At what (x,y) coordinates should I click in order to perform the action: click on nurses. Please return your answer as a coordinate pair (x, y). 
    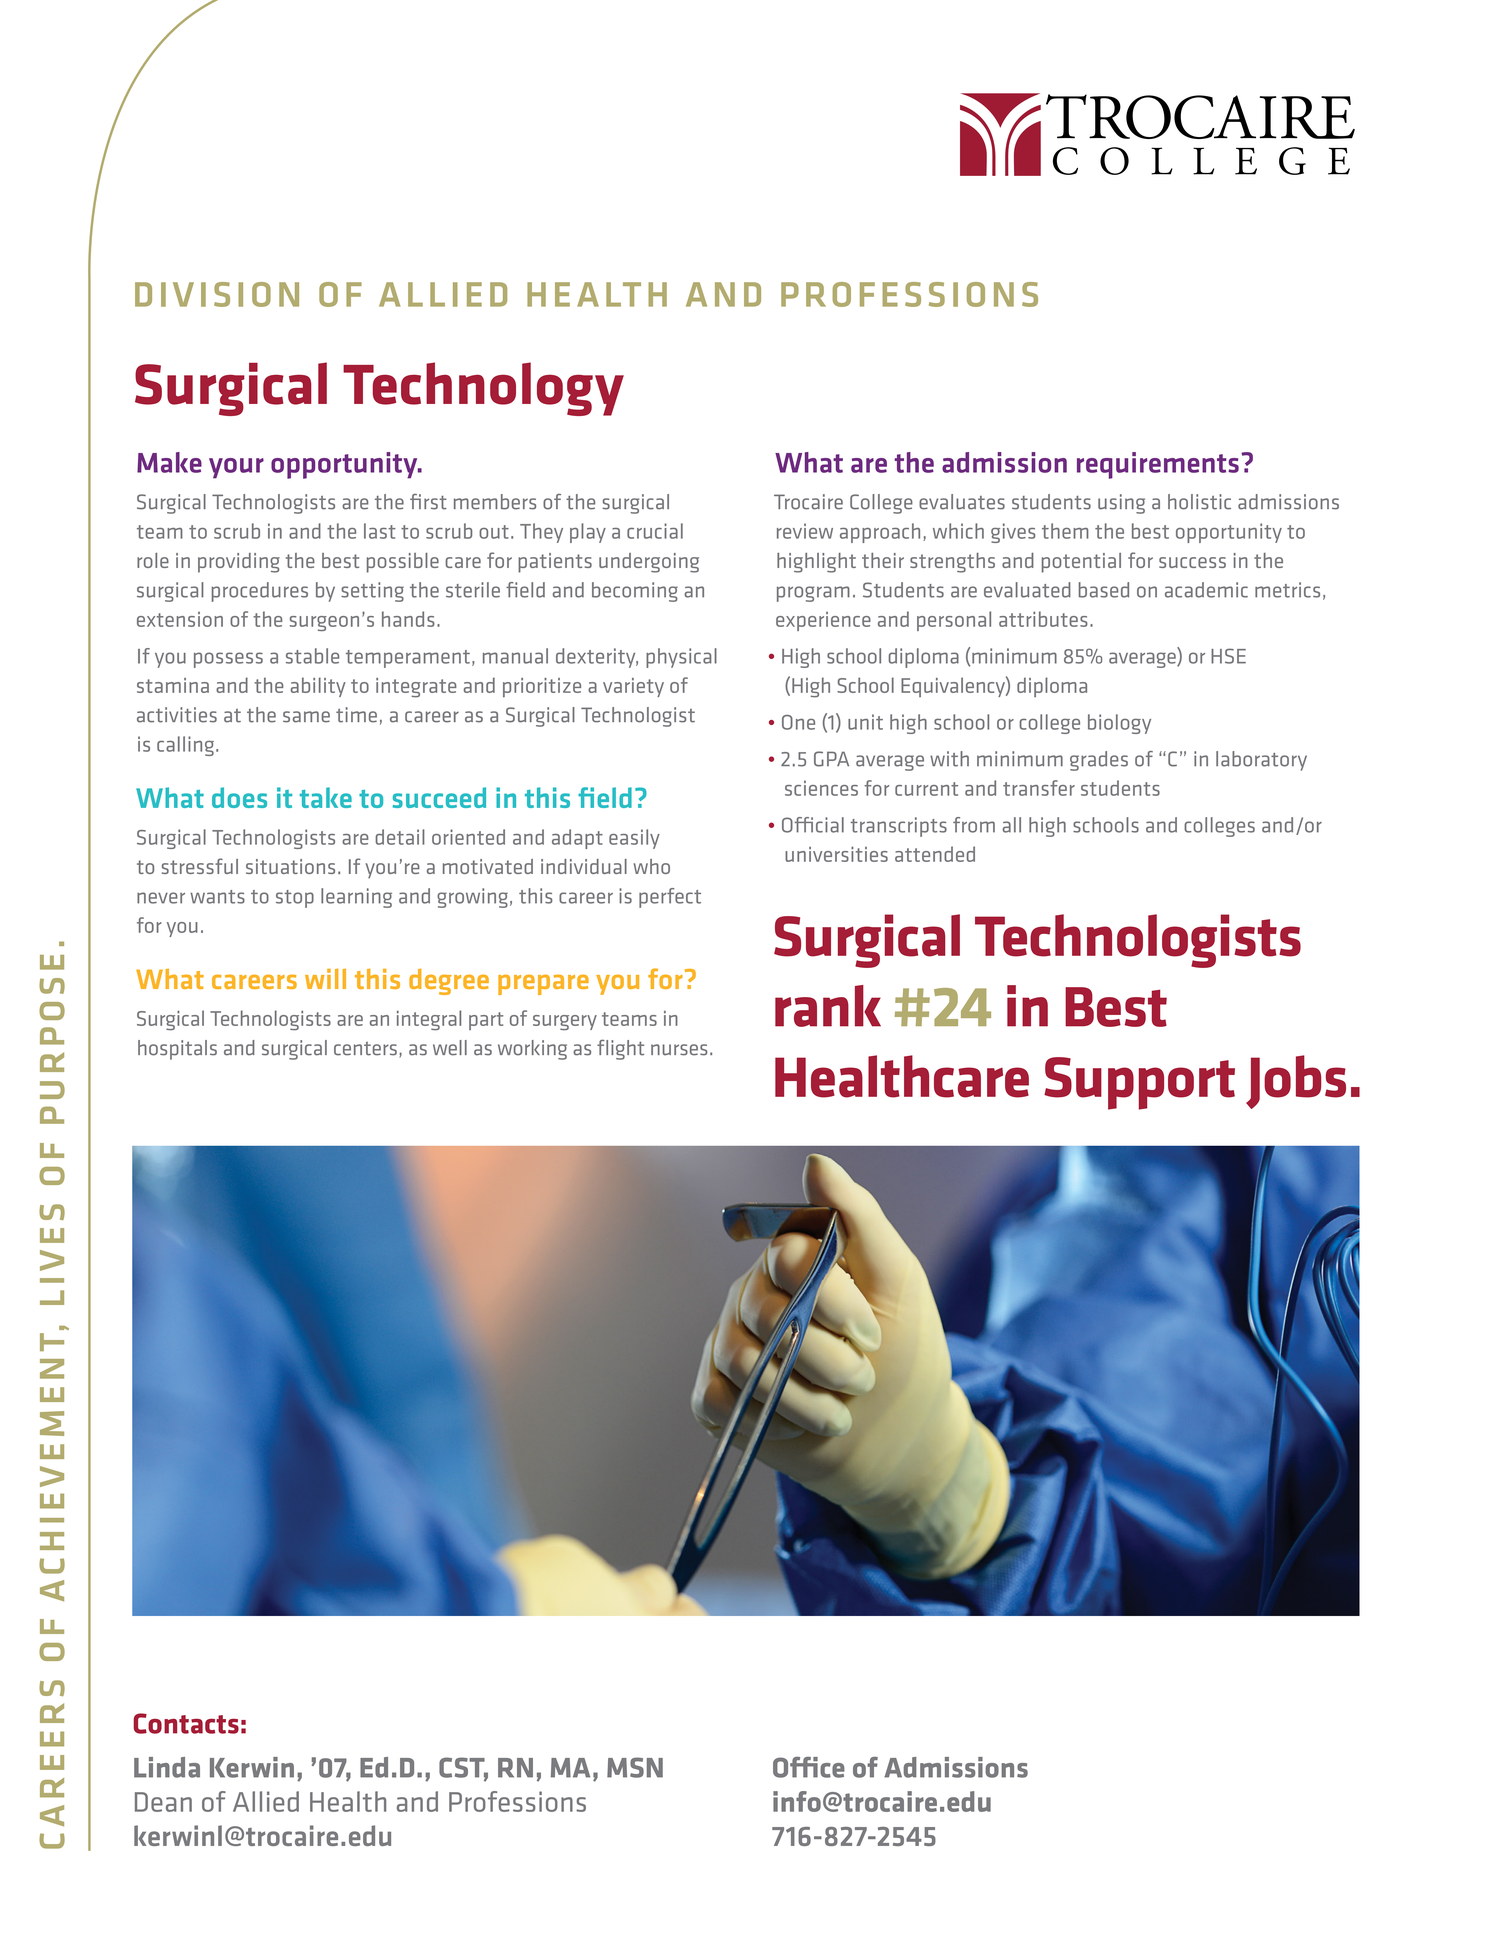
    Looking at the image, I should click on (679, 1050).
